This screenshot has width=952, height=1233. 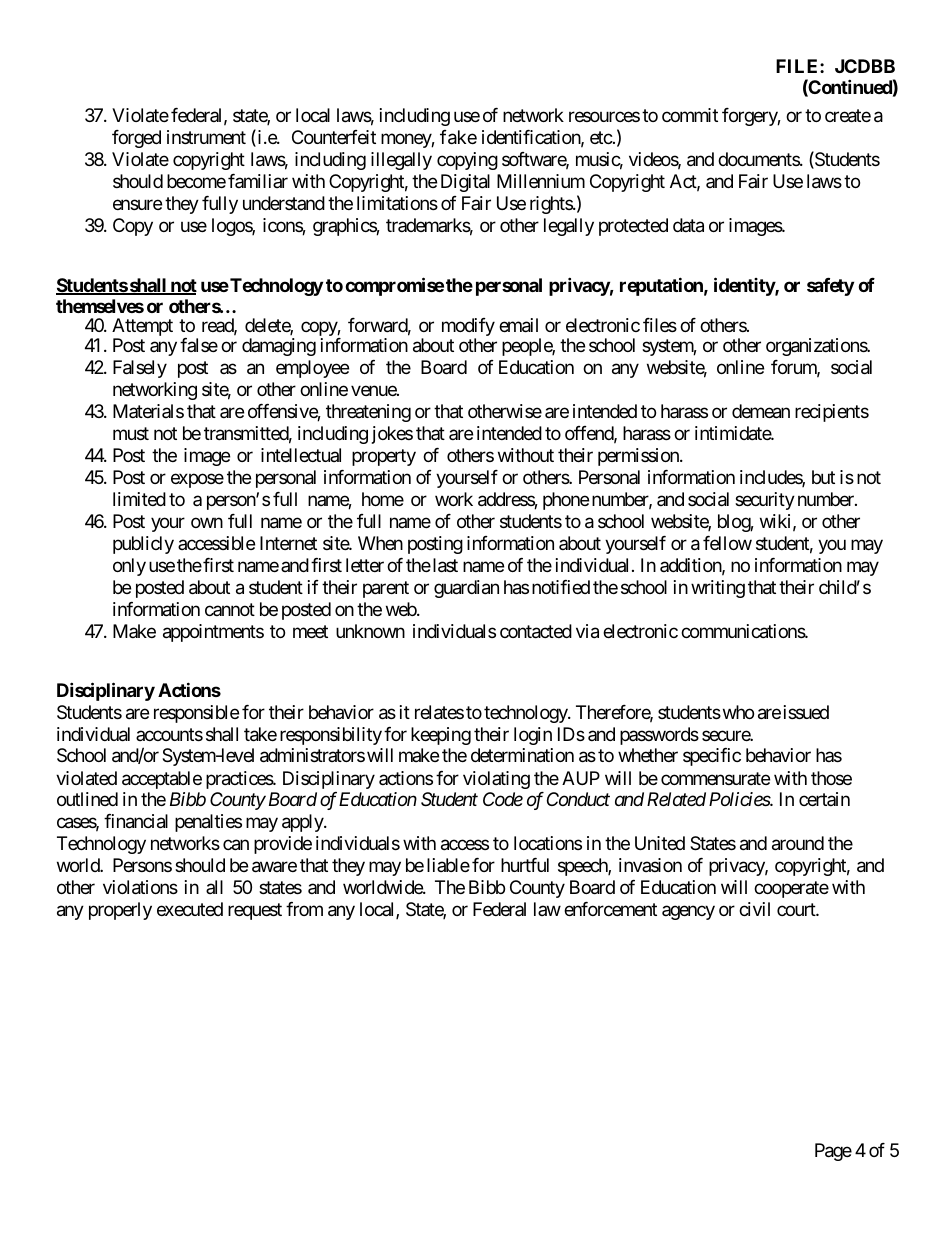 What do you see at coordinates (833, 1152) in the screenshot?
I see `Page` at bounding box center [833, 1152].
